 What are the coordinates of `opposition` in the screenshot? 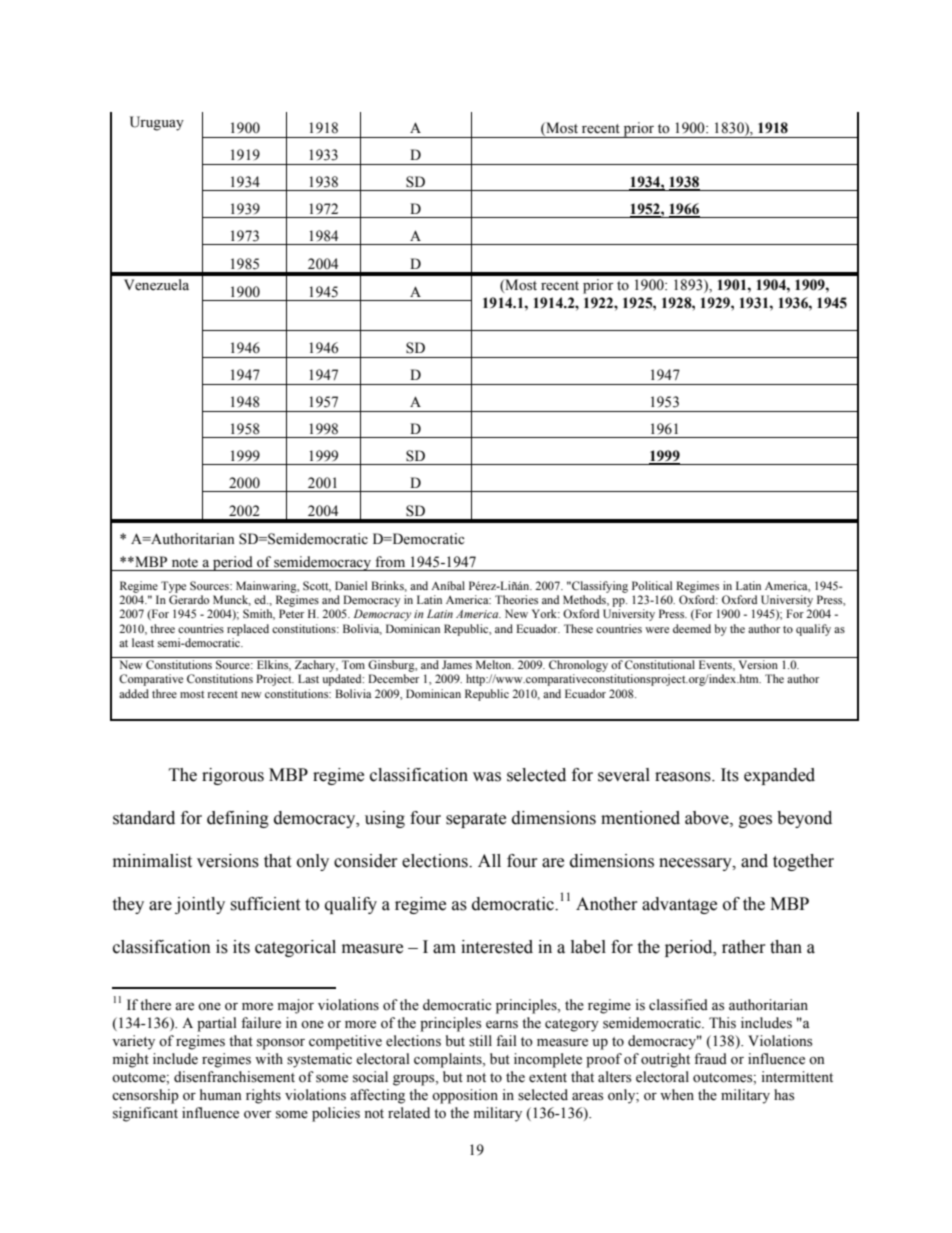 It's located at (465, 1096).
